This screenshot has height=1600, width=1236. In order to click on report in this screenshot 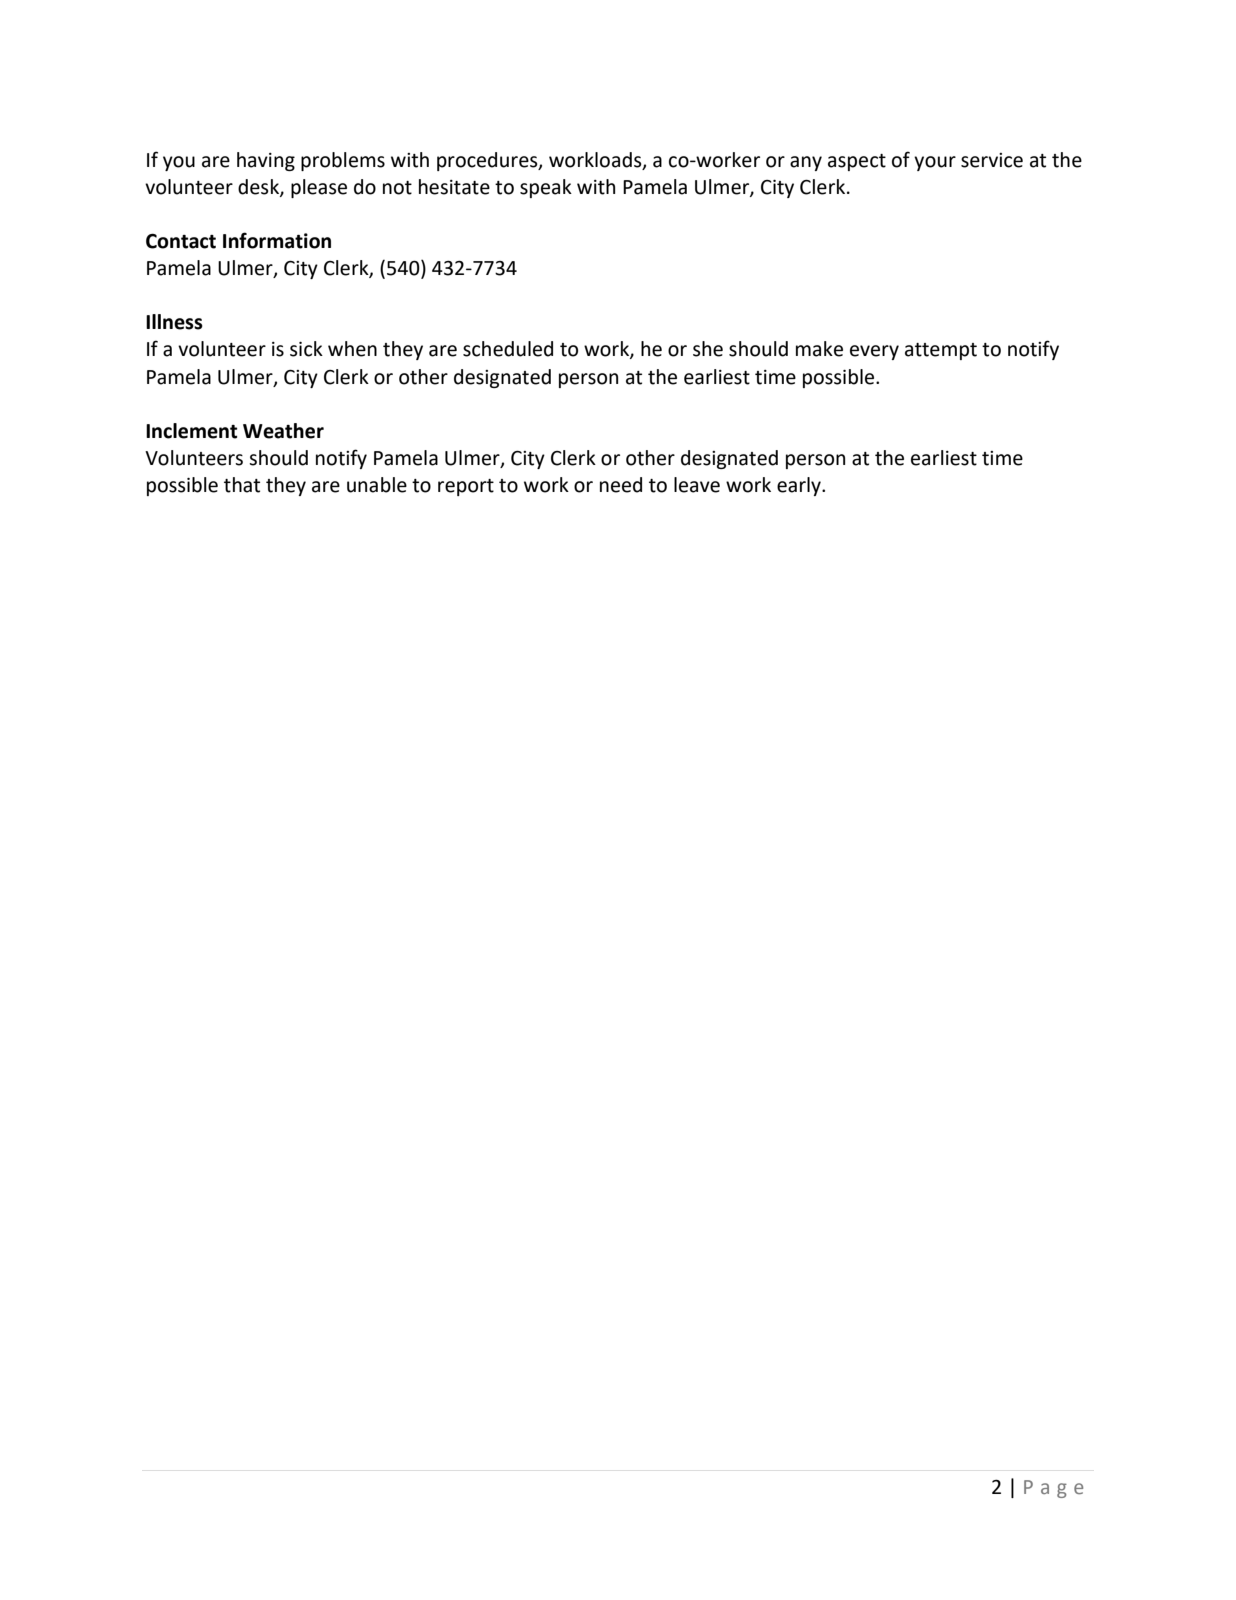, I will do `click(466, 487)`.
